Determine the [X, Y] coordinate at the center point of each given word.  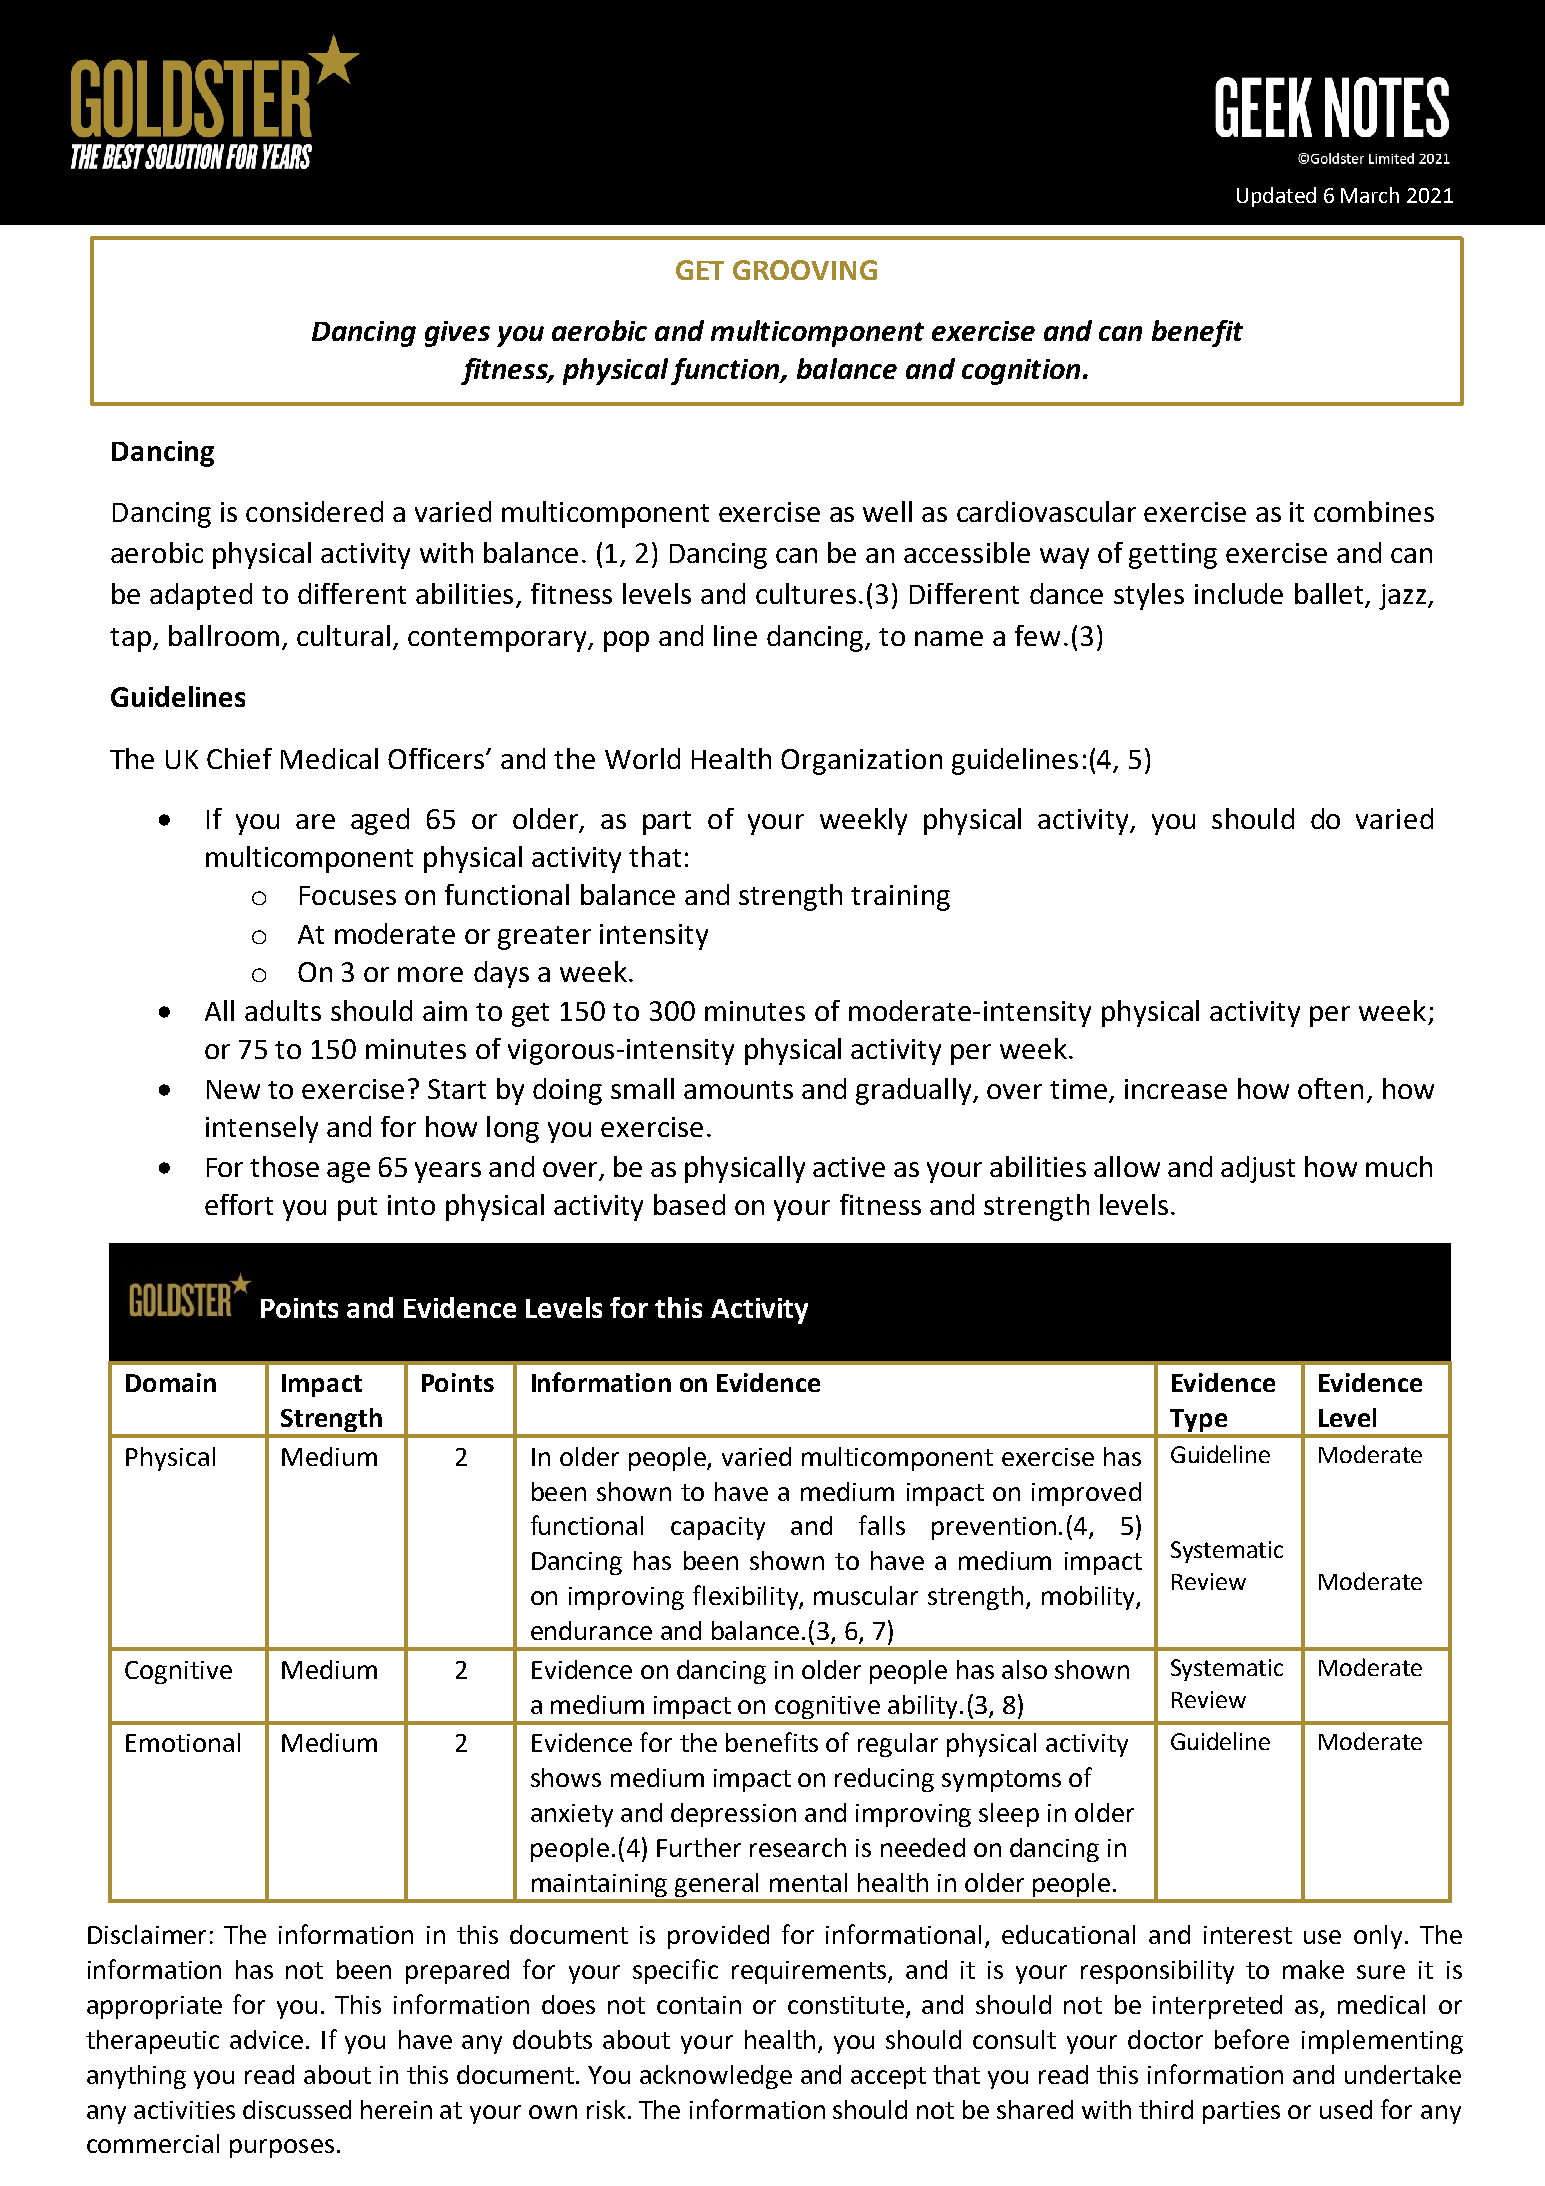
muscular [866, 1595]
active [849, 1167]
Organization [861, 762]
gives [457, 334]
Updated [1276, 197]
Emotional [183, 1742]
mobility [1089, 1598]
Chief [239, 758]
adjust [1258, 1169]
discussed [297, 2109]
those [284, 1166]
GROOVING [805, 270]
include [1239, 593]
